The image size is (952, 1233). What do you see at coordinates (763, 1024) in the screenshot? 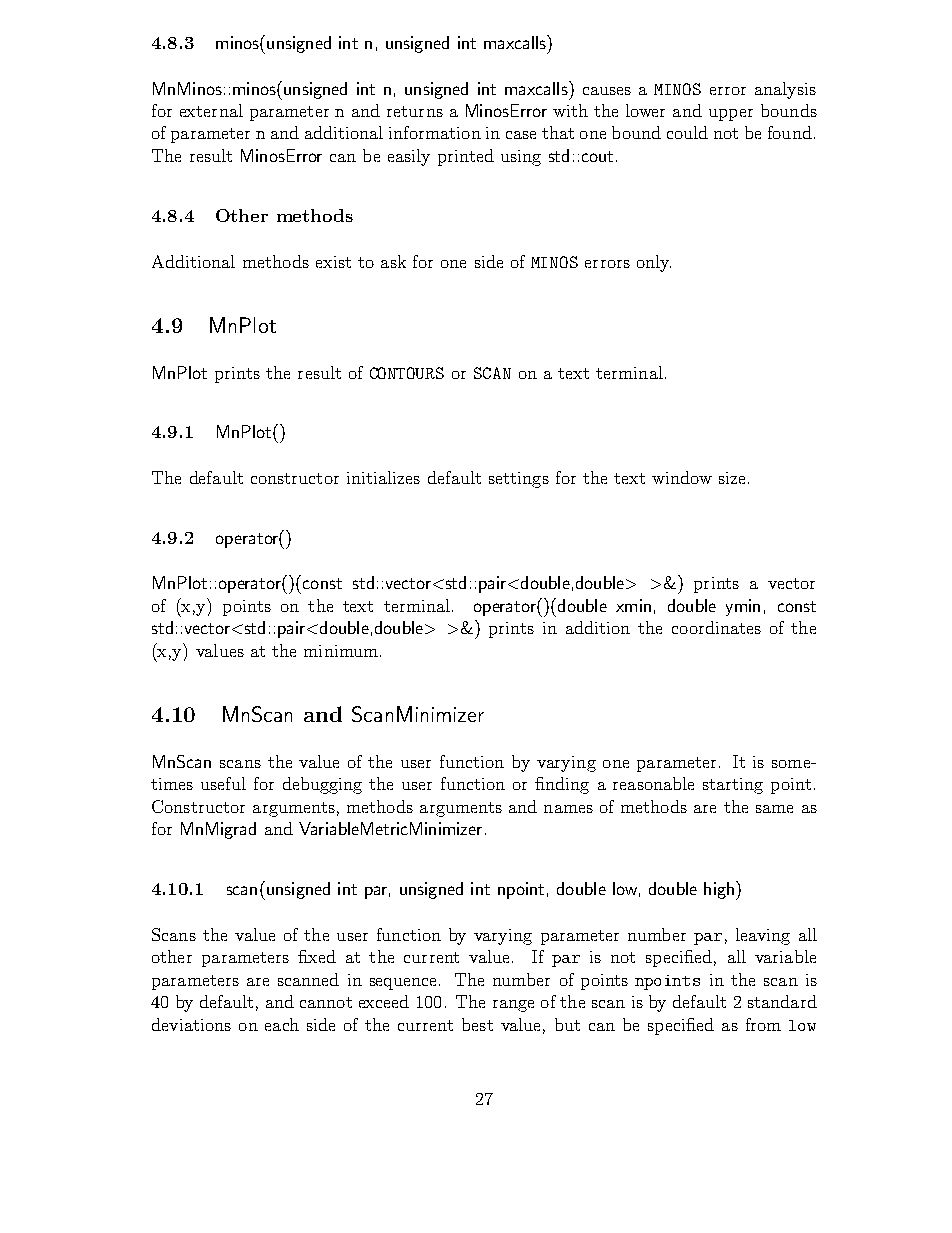
I see `from` at bounding box center [763, 1024].
